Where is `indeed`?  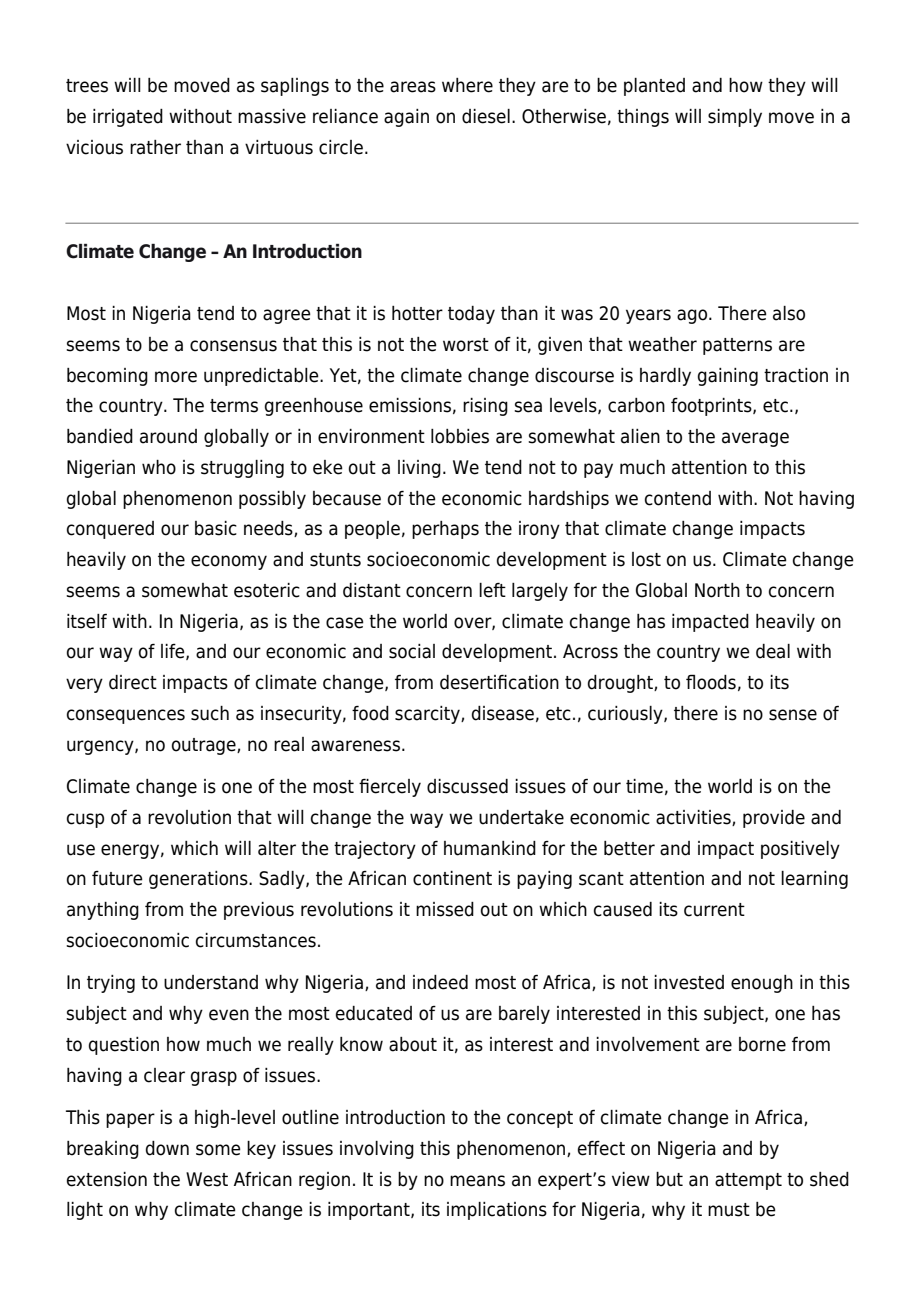
indeed is located at coordinates (440, 982).
